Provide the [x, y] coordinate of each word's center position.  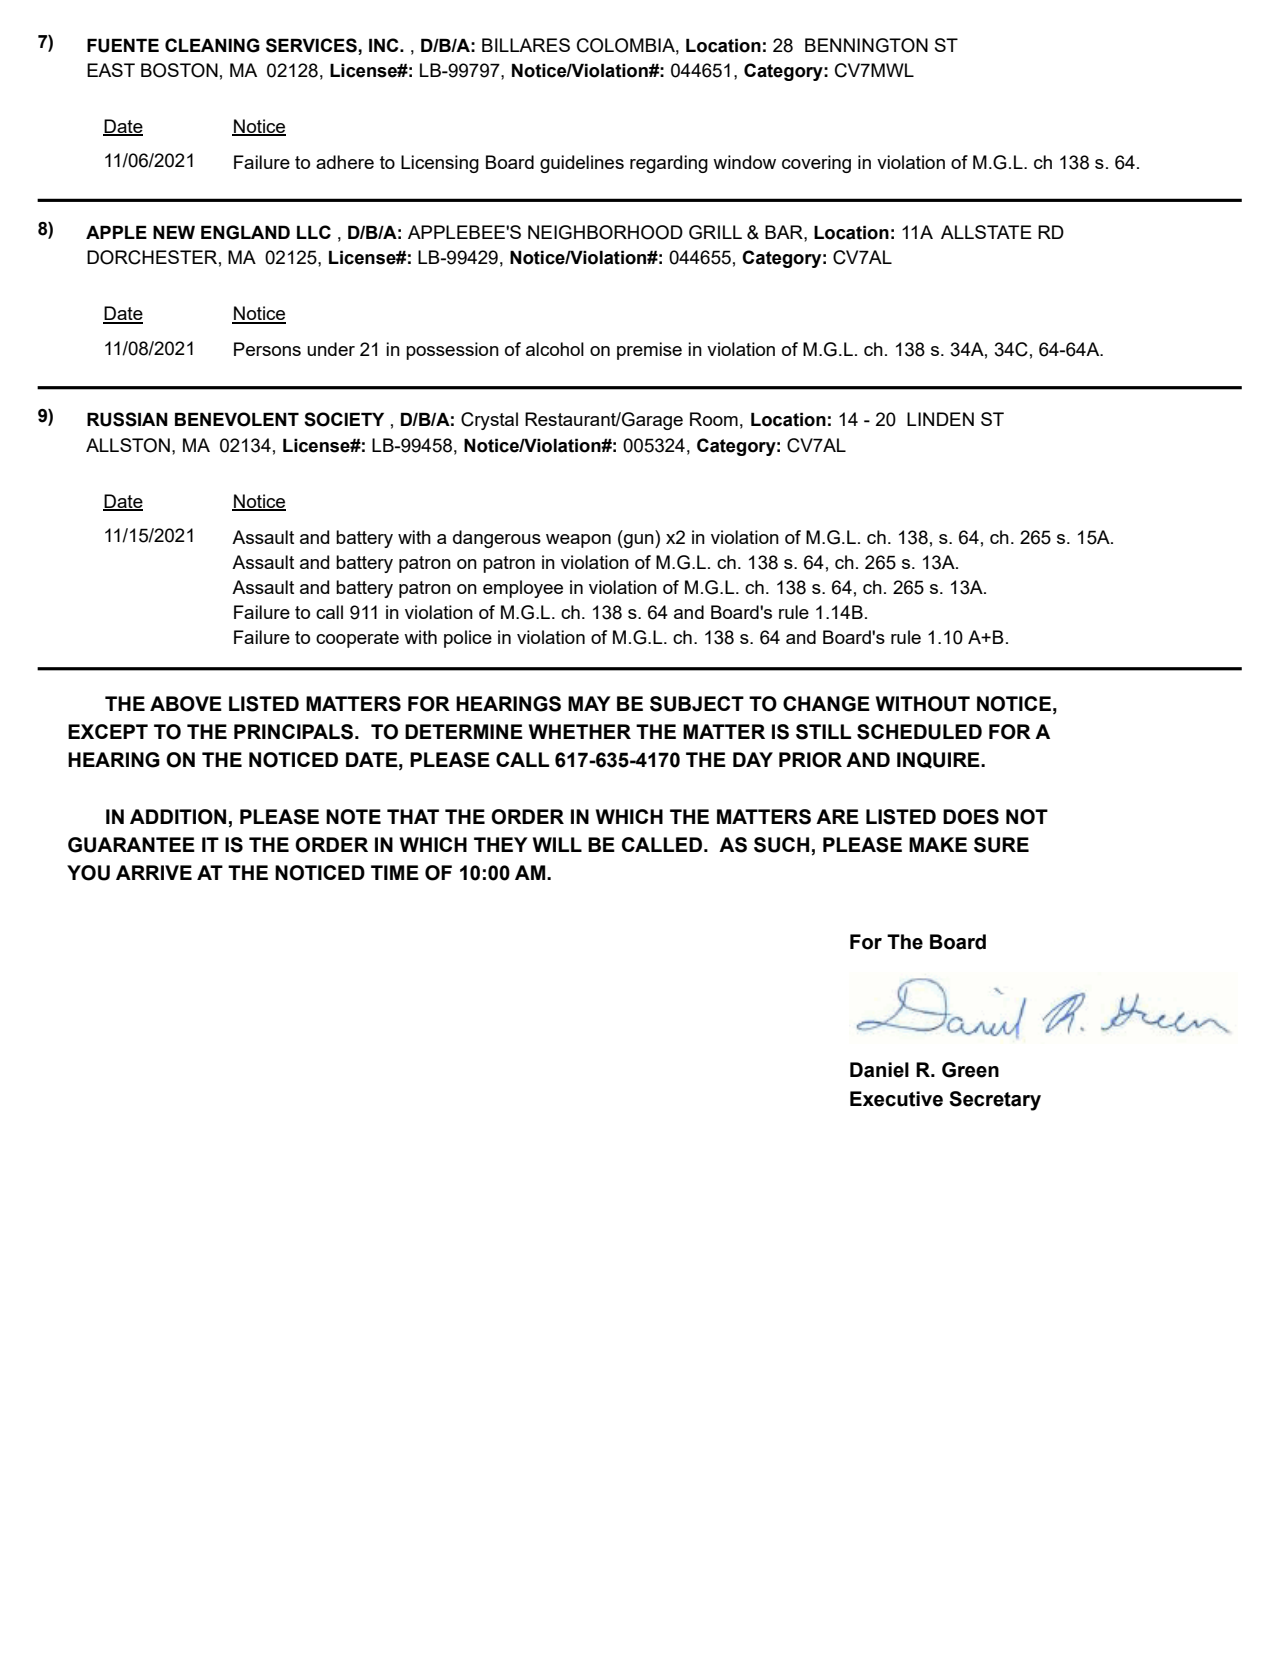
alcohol [555, 349]
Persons [267, 349]
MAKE [938, 844]
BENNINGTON [866, 45]
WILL [557, 844]
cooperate [357, 639]
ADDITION [178, 817]
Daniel [879, 1070]
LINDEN [940, 419]
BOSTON [179, 70]
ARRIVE [154, 872]
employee [523, 589]
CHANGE [826, 704]
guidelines [582, 164]
